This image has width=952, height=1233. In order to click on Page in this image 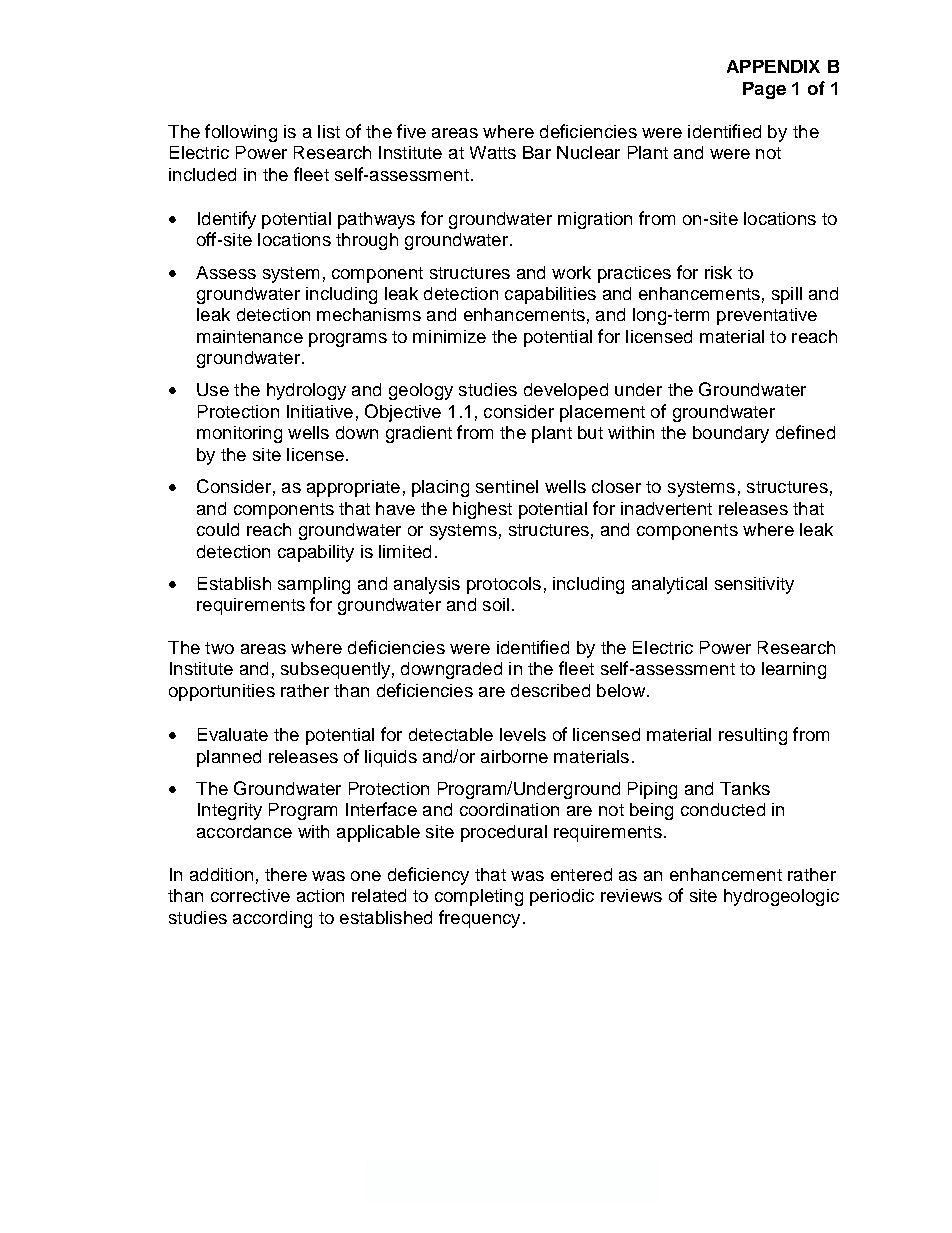, I will do `click(764, 90)`.
